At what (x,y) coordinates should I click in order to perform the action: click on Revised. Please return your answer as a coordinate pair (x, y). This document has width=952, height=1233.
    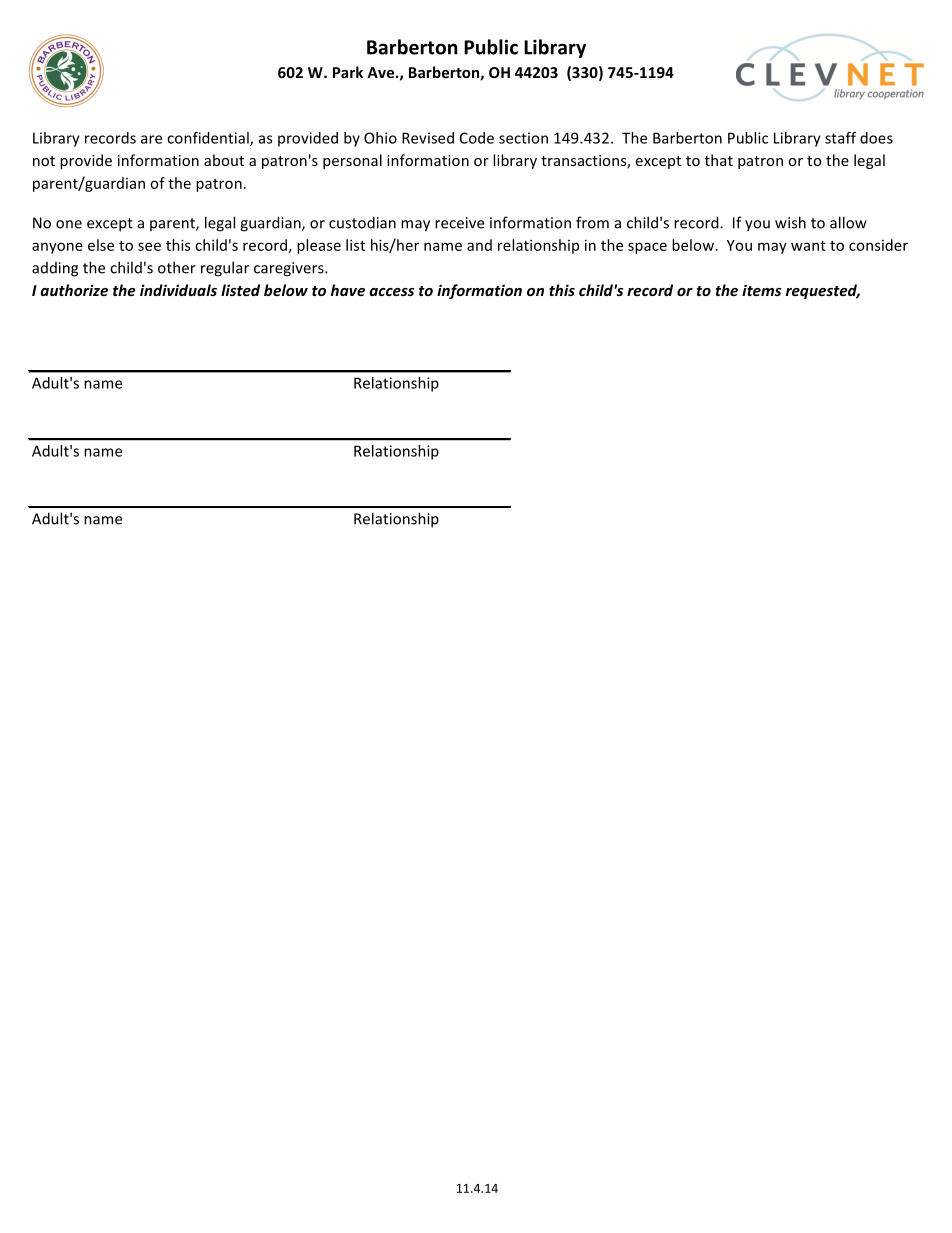
    Looking at the image, I should click on (428, 138).
